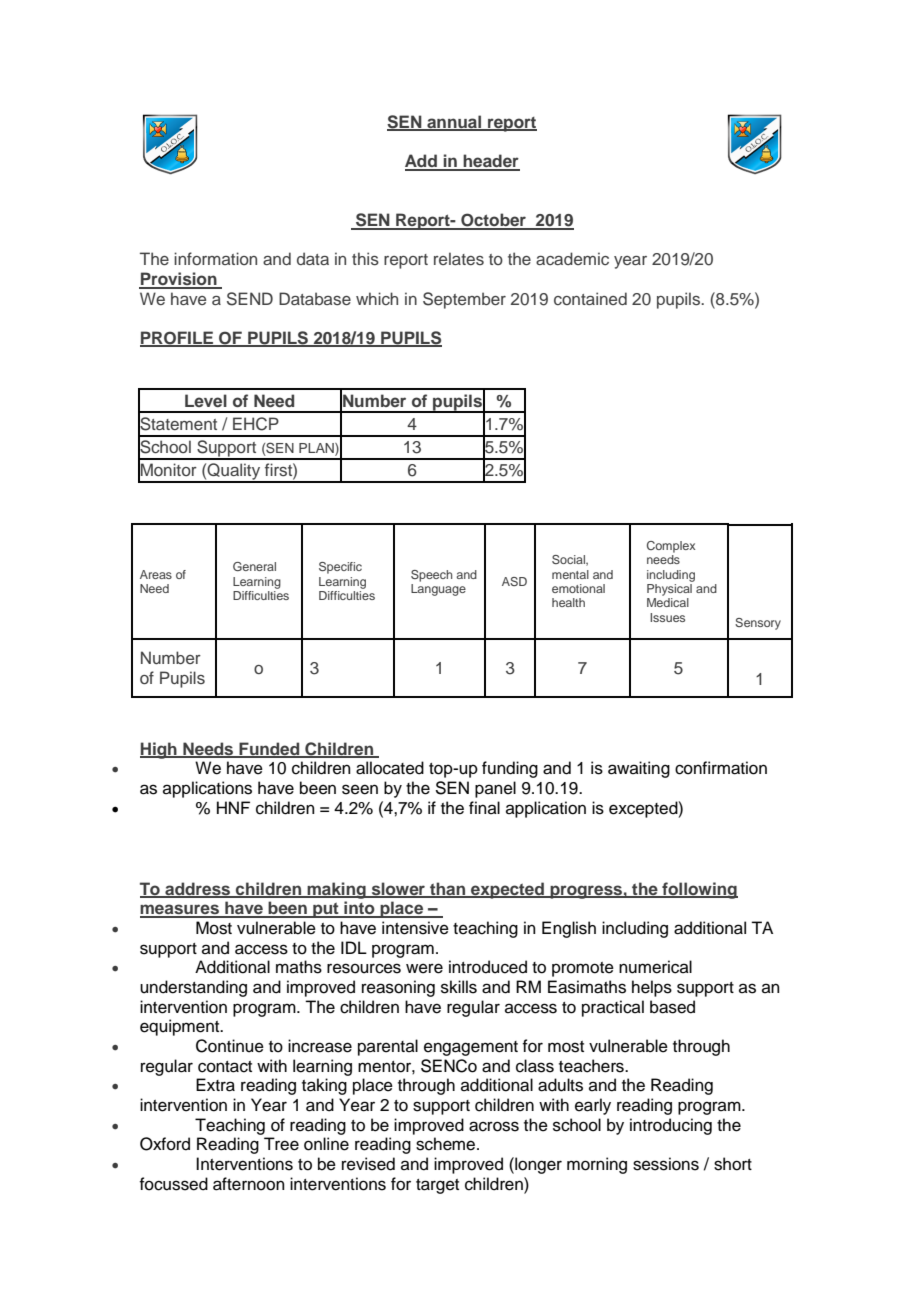  What do you see at coordinates (572, 258) in the screenshot?
I see `academic` at bounding box center [572, 258].
